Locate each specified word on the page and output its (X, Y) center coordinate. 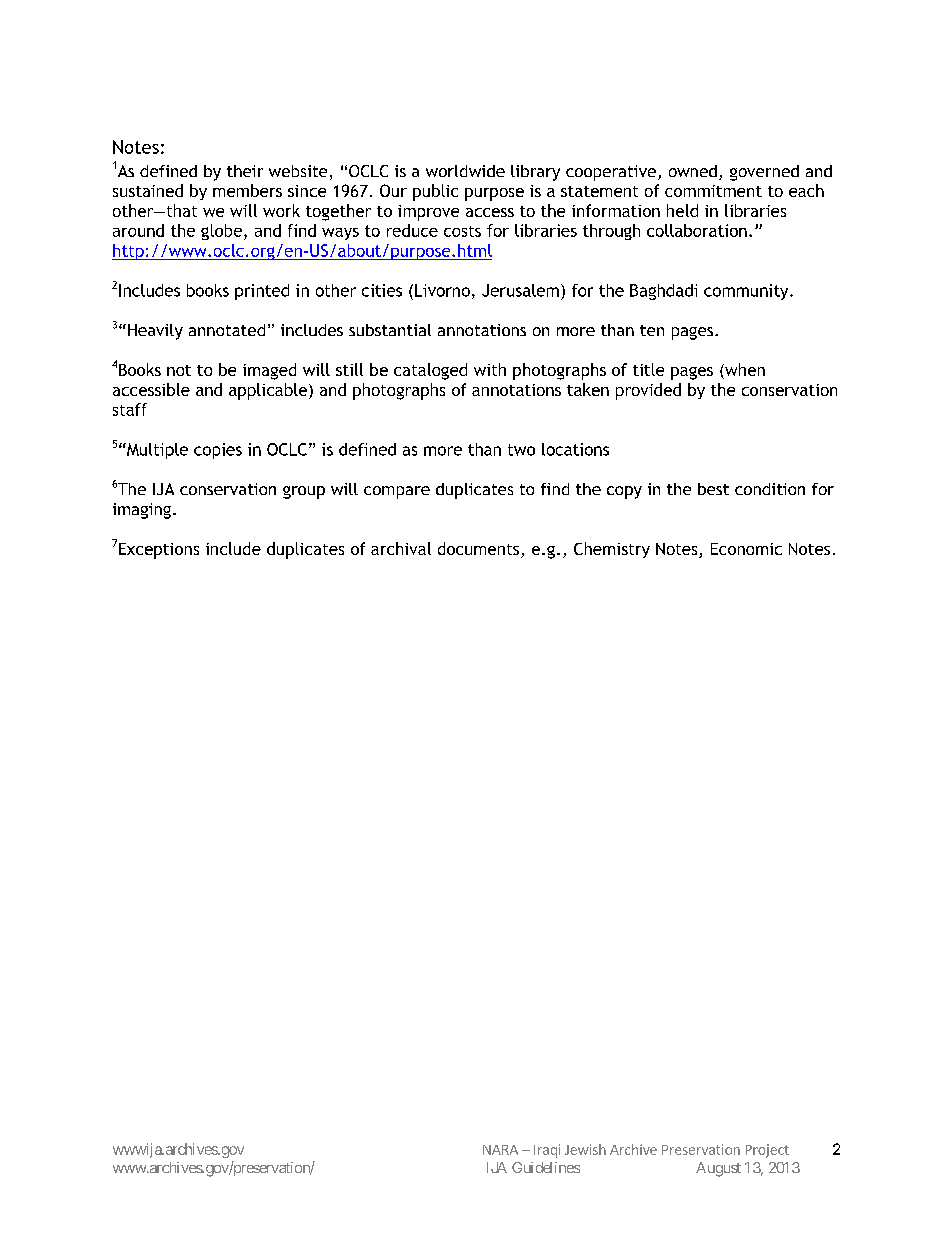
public (435, 192)
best (713, 489)
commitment (713, 191)
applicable (268, 391)
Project (767, 1151)
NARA (500, 1150)
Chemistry (612, 550)
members (247, 190)
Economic (746, 549)
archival (401, 548)
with (490, 369)
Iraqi (547, 1151)
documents (480, 550)
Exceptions (157, 549)
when (744, 371)
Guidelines (546, 1167)
